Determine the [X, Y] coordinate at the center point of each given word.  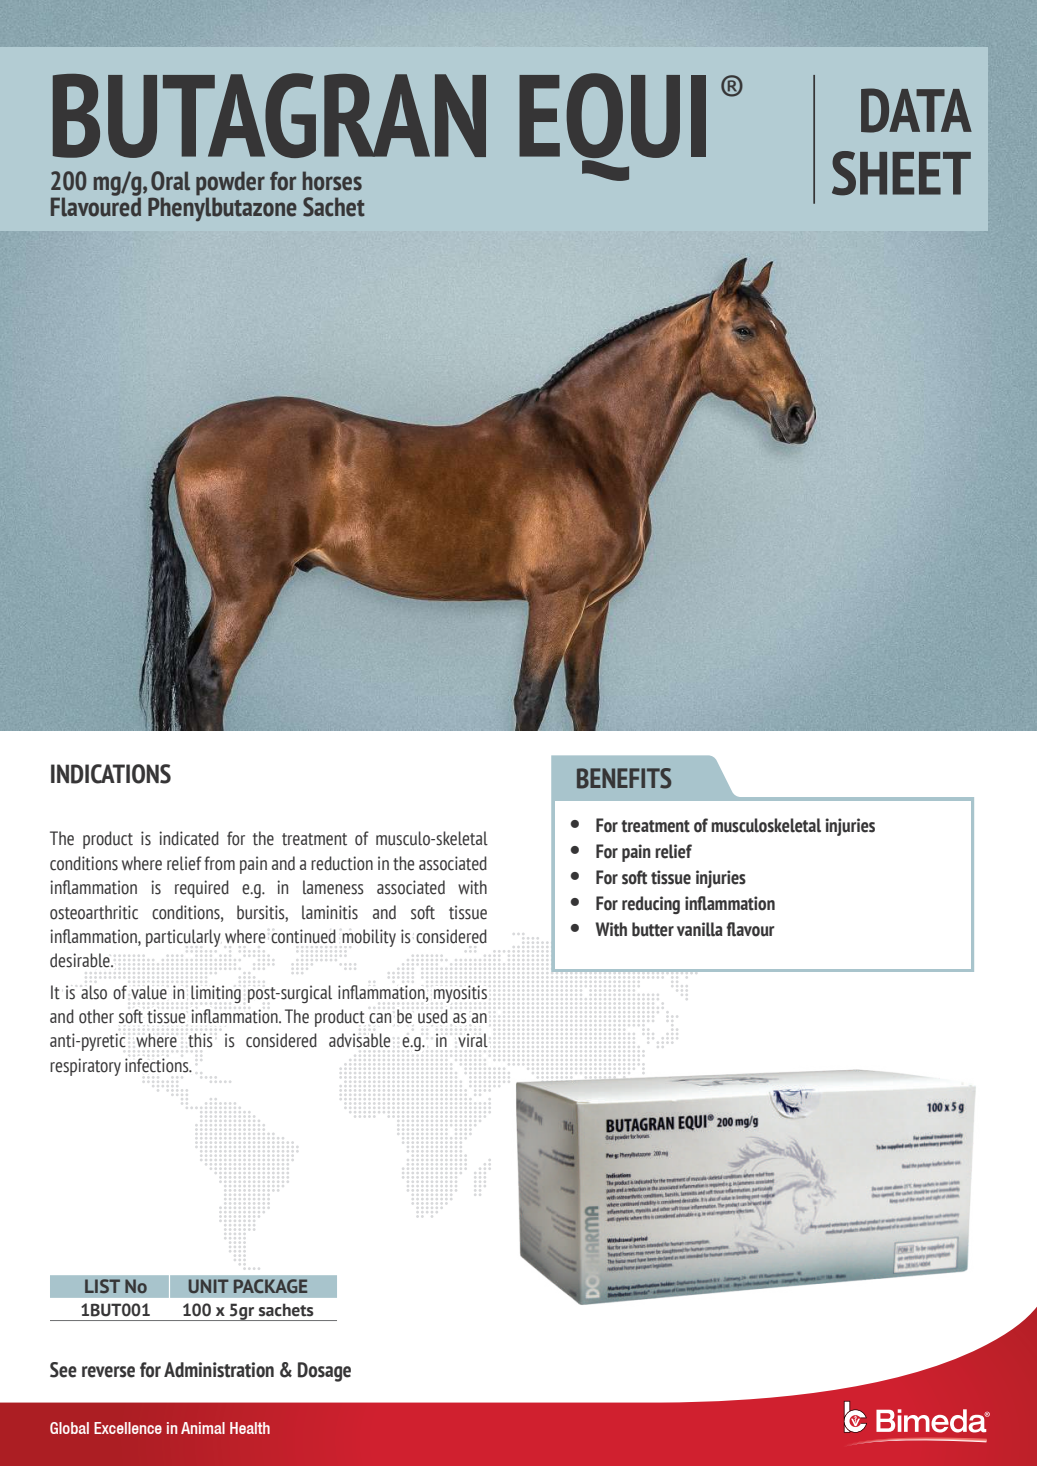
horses [332, 181]
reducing [651, 905]
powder [230, 184]
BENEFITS [624, 778]
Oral [170, 181]
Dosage [324, 1372]
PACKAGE [270, 1286]
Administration [219, 1370]
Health [250, 1428]
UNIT [209, 1286]
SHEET [901, 173]
